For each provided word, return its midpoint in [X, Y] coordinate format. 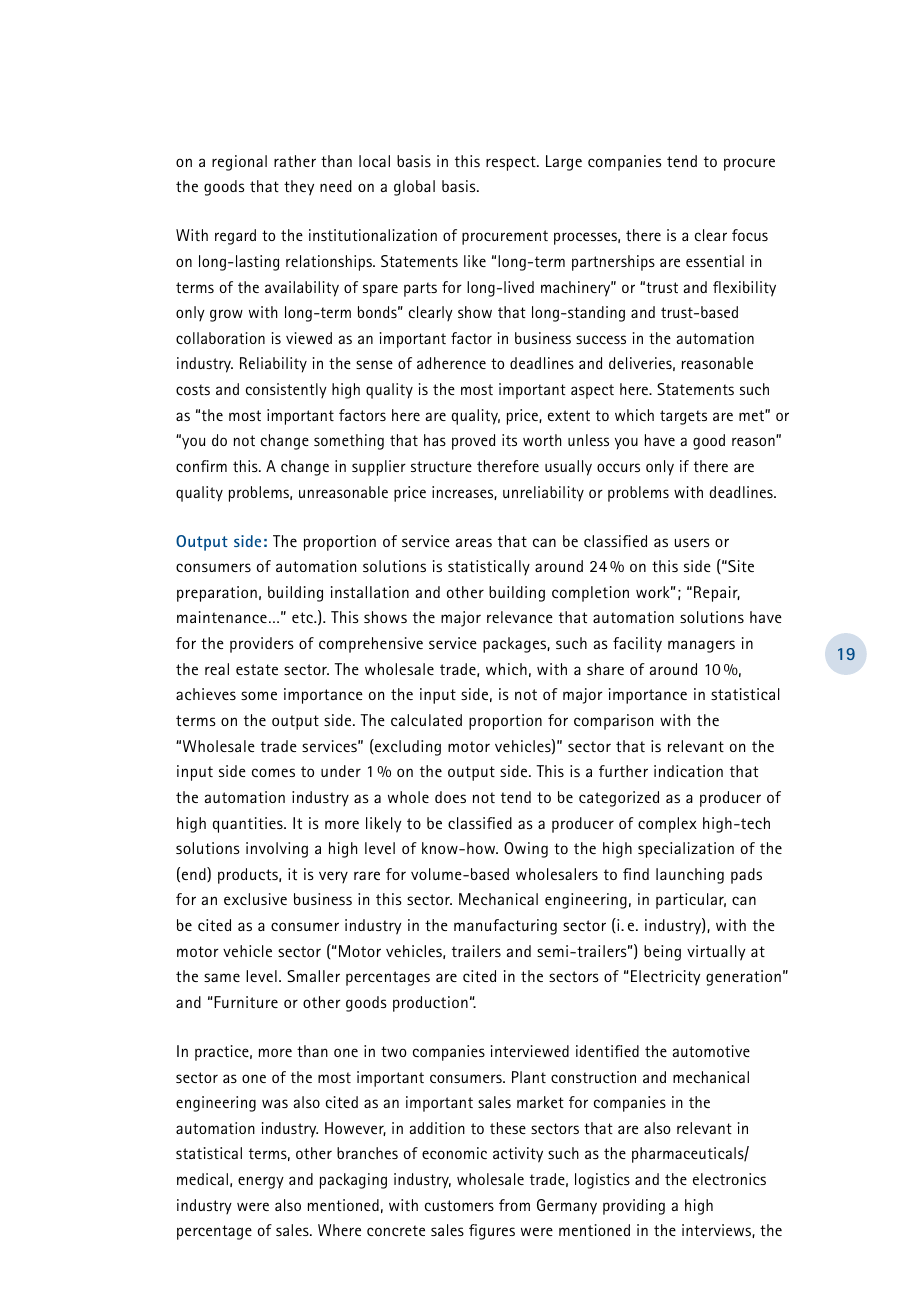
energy [261, 1182]
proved [473, 442]
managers [701, 646]
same [222, 977]
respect [512, 163]
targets [683, 417]
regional [239, 163]
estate [257, 669]
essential [715, 261]
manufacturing [505, 927]
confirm [201, 466]
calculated [426, 720]
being [662, 953]
